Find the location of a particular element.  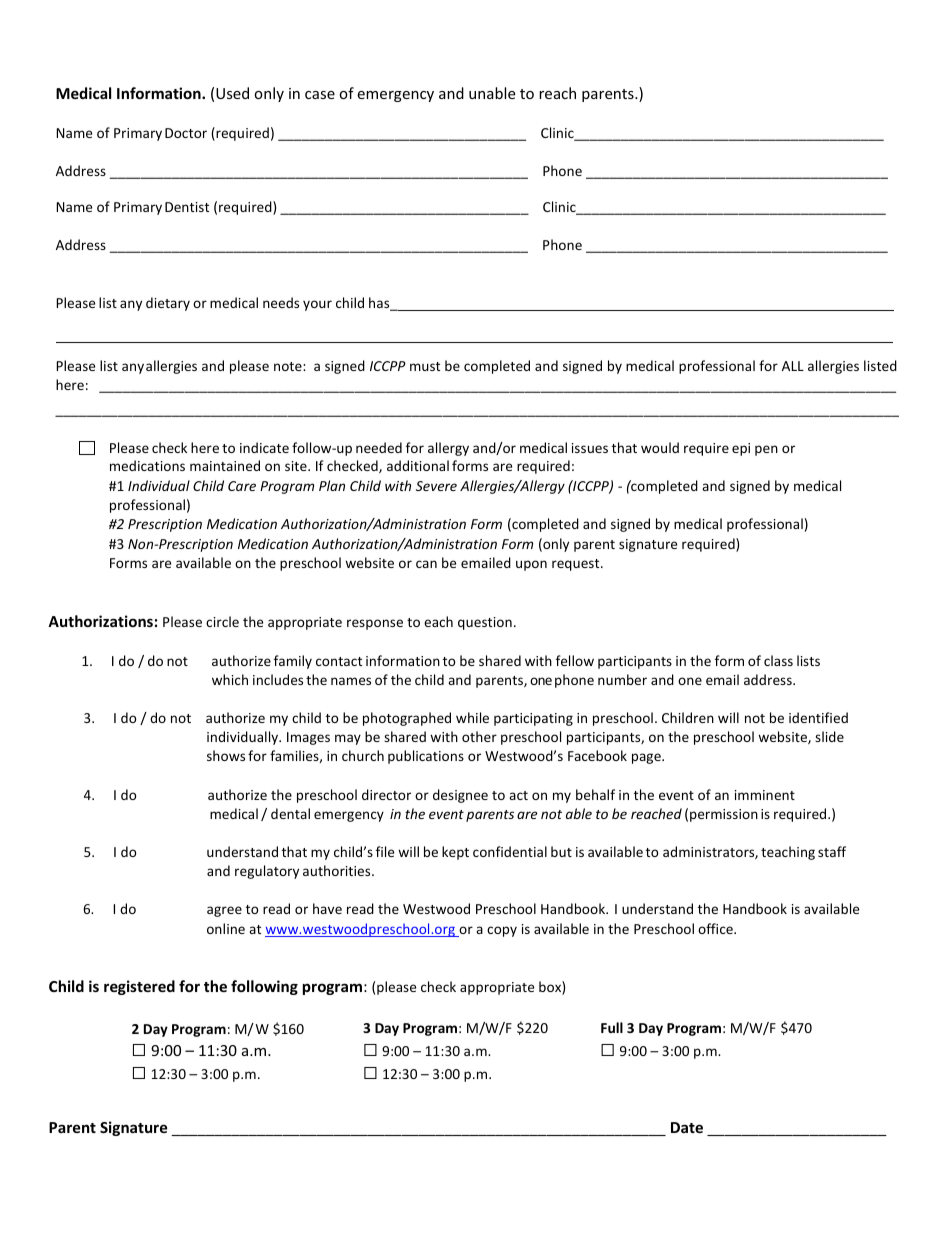

must is located at coordinates (425, 366).
